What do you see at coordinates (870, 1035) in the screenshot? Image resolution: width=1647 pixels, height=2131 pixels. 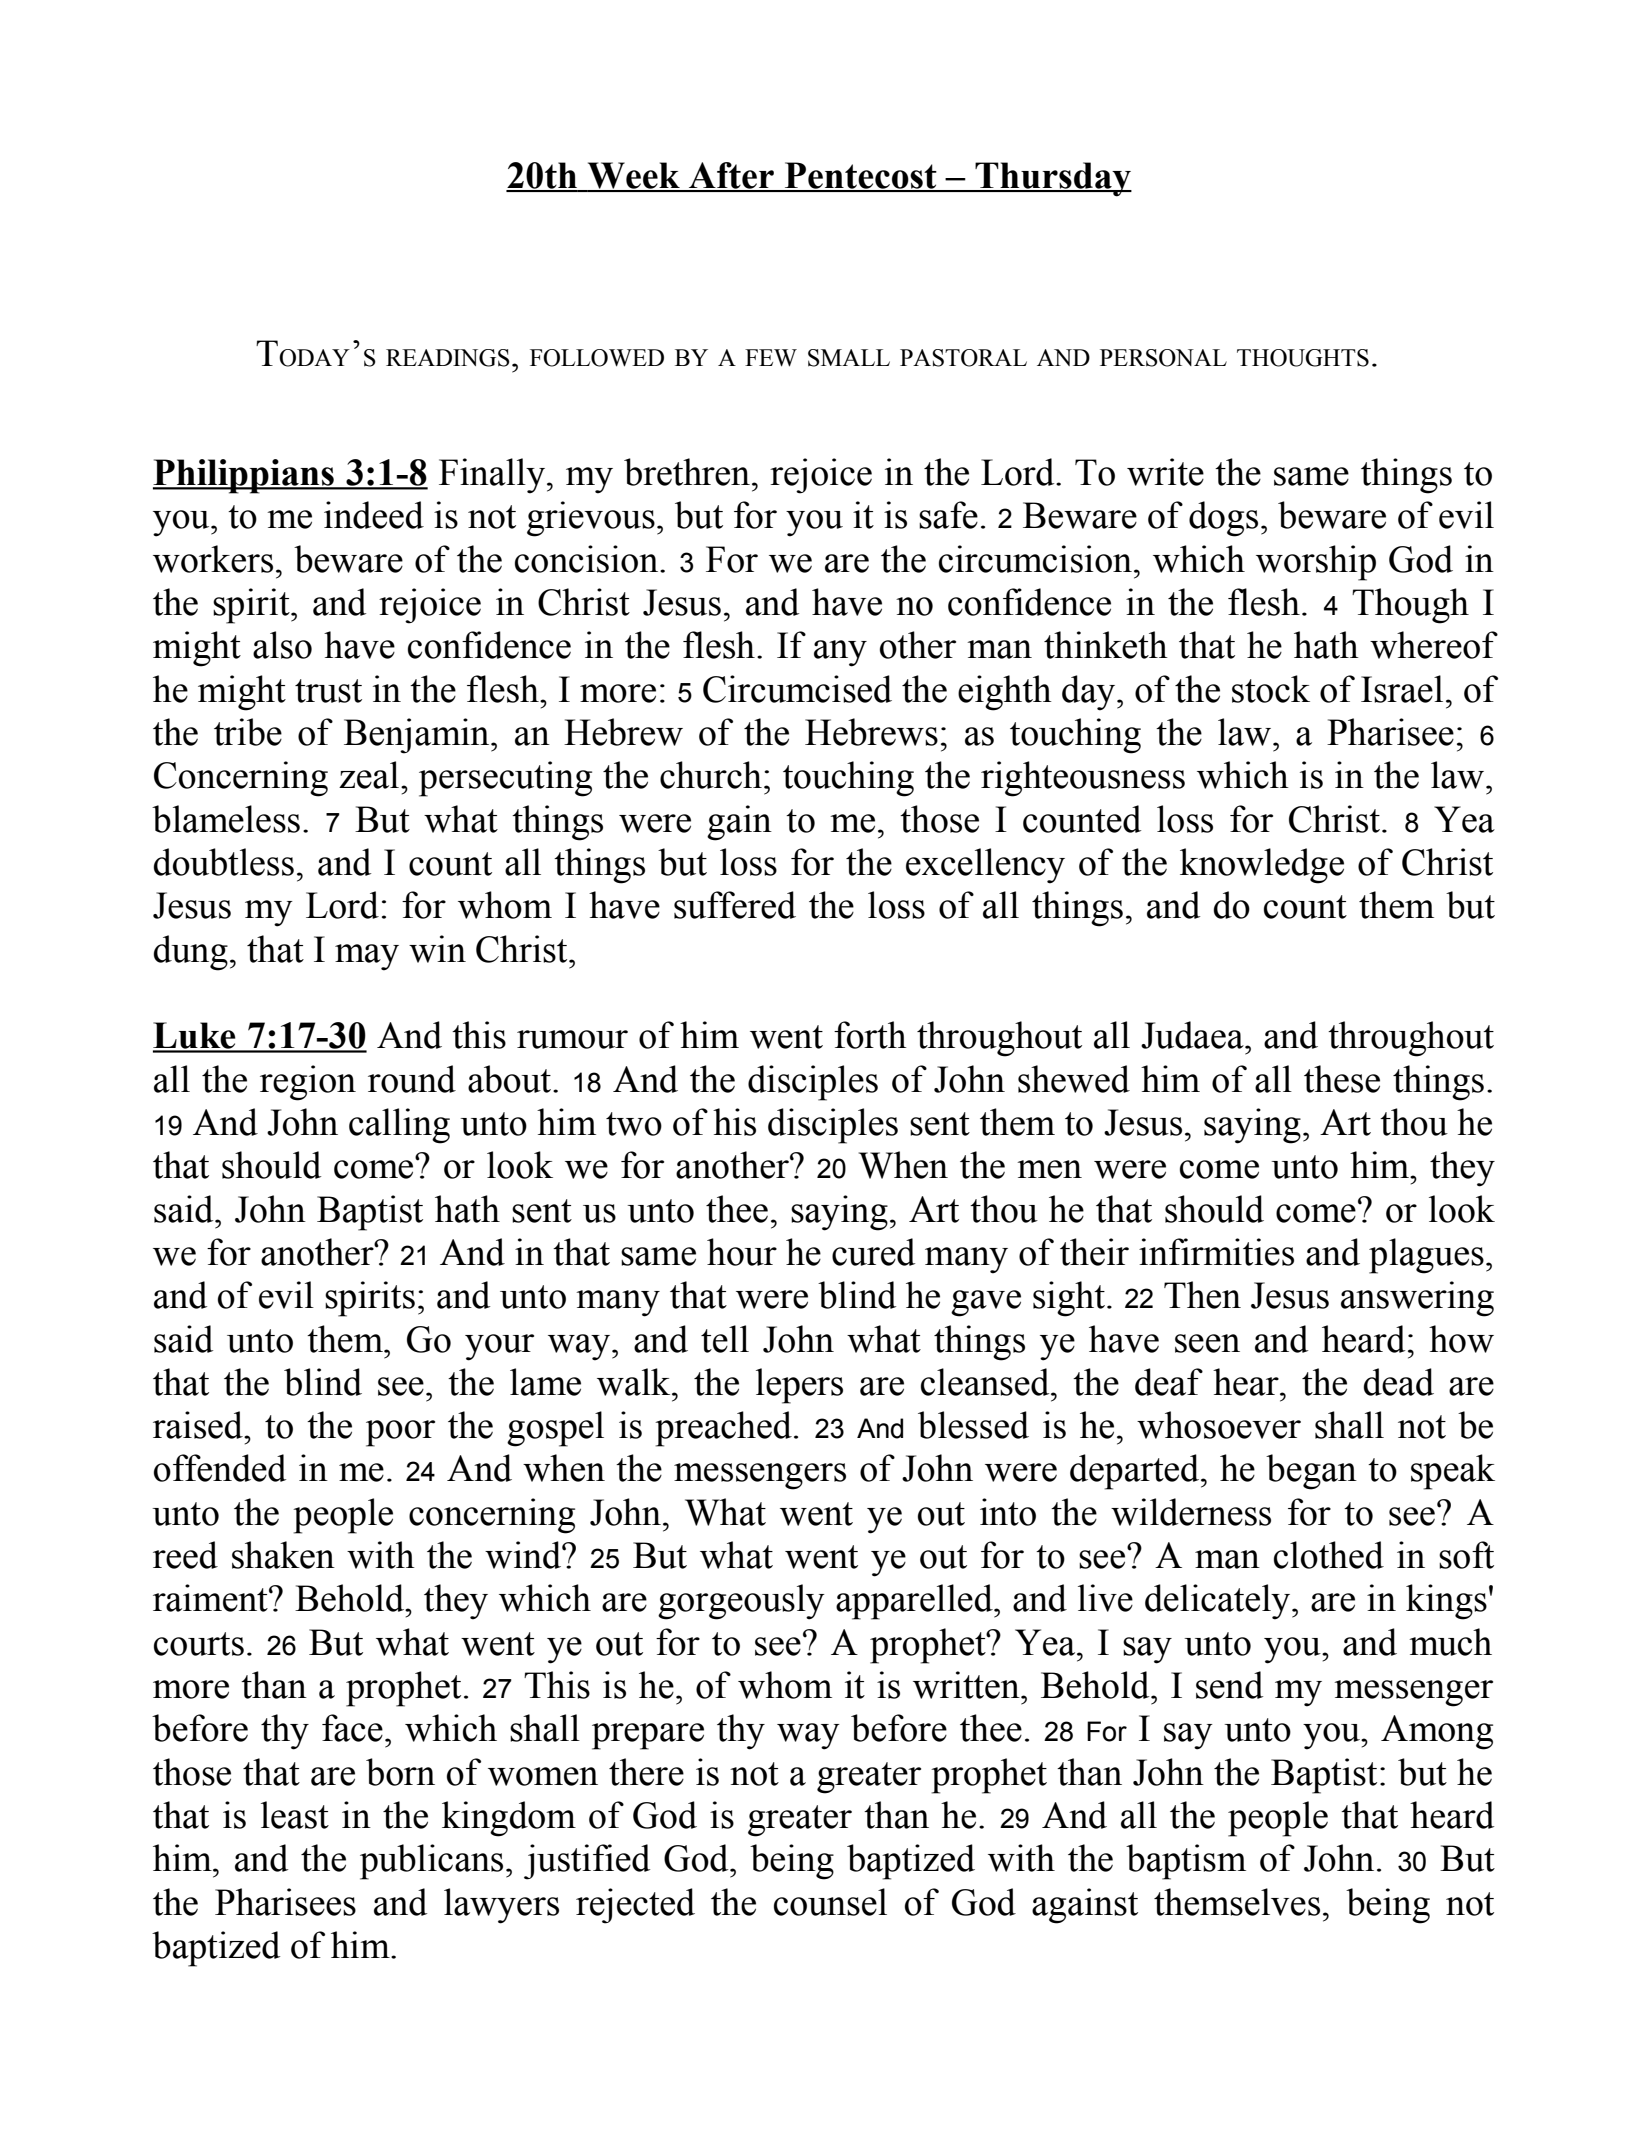 I see `forth` at bounding box center [870, 1035].
